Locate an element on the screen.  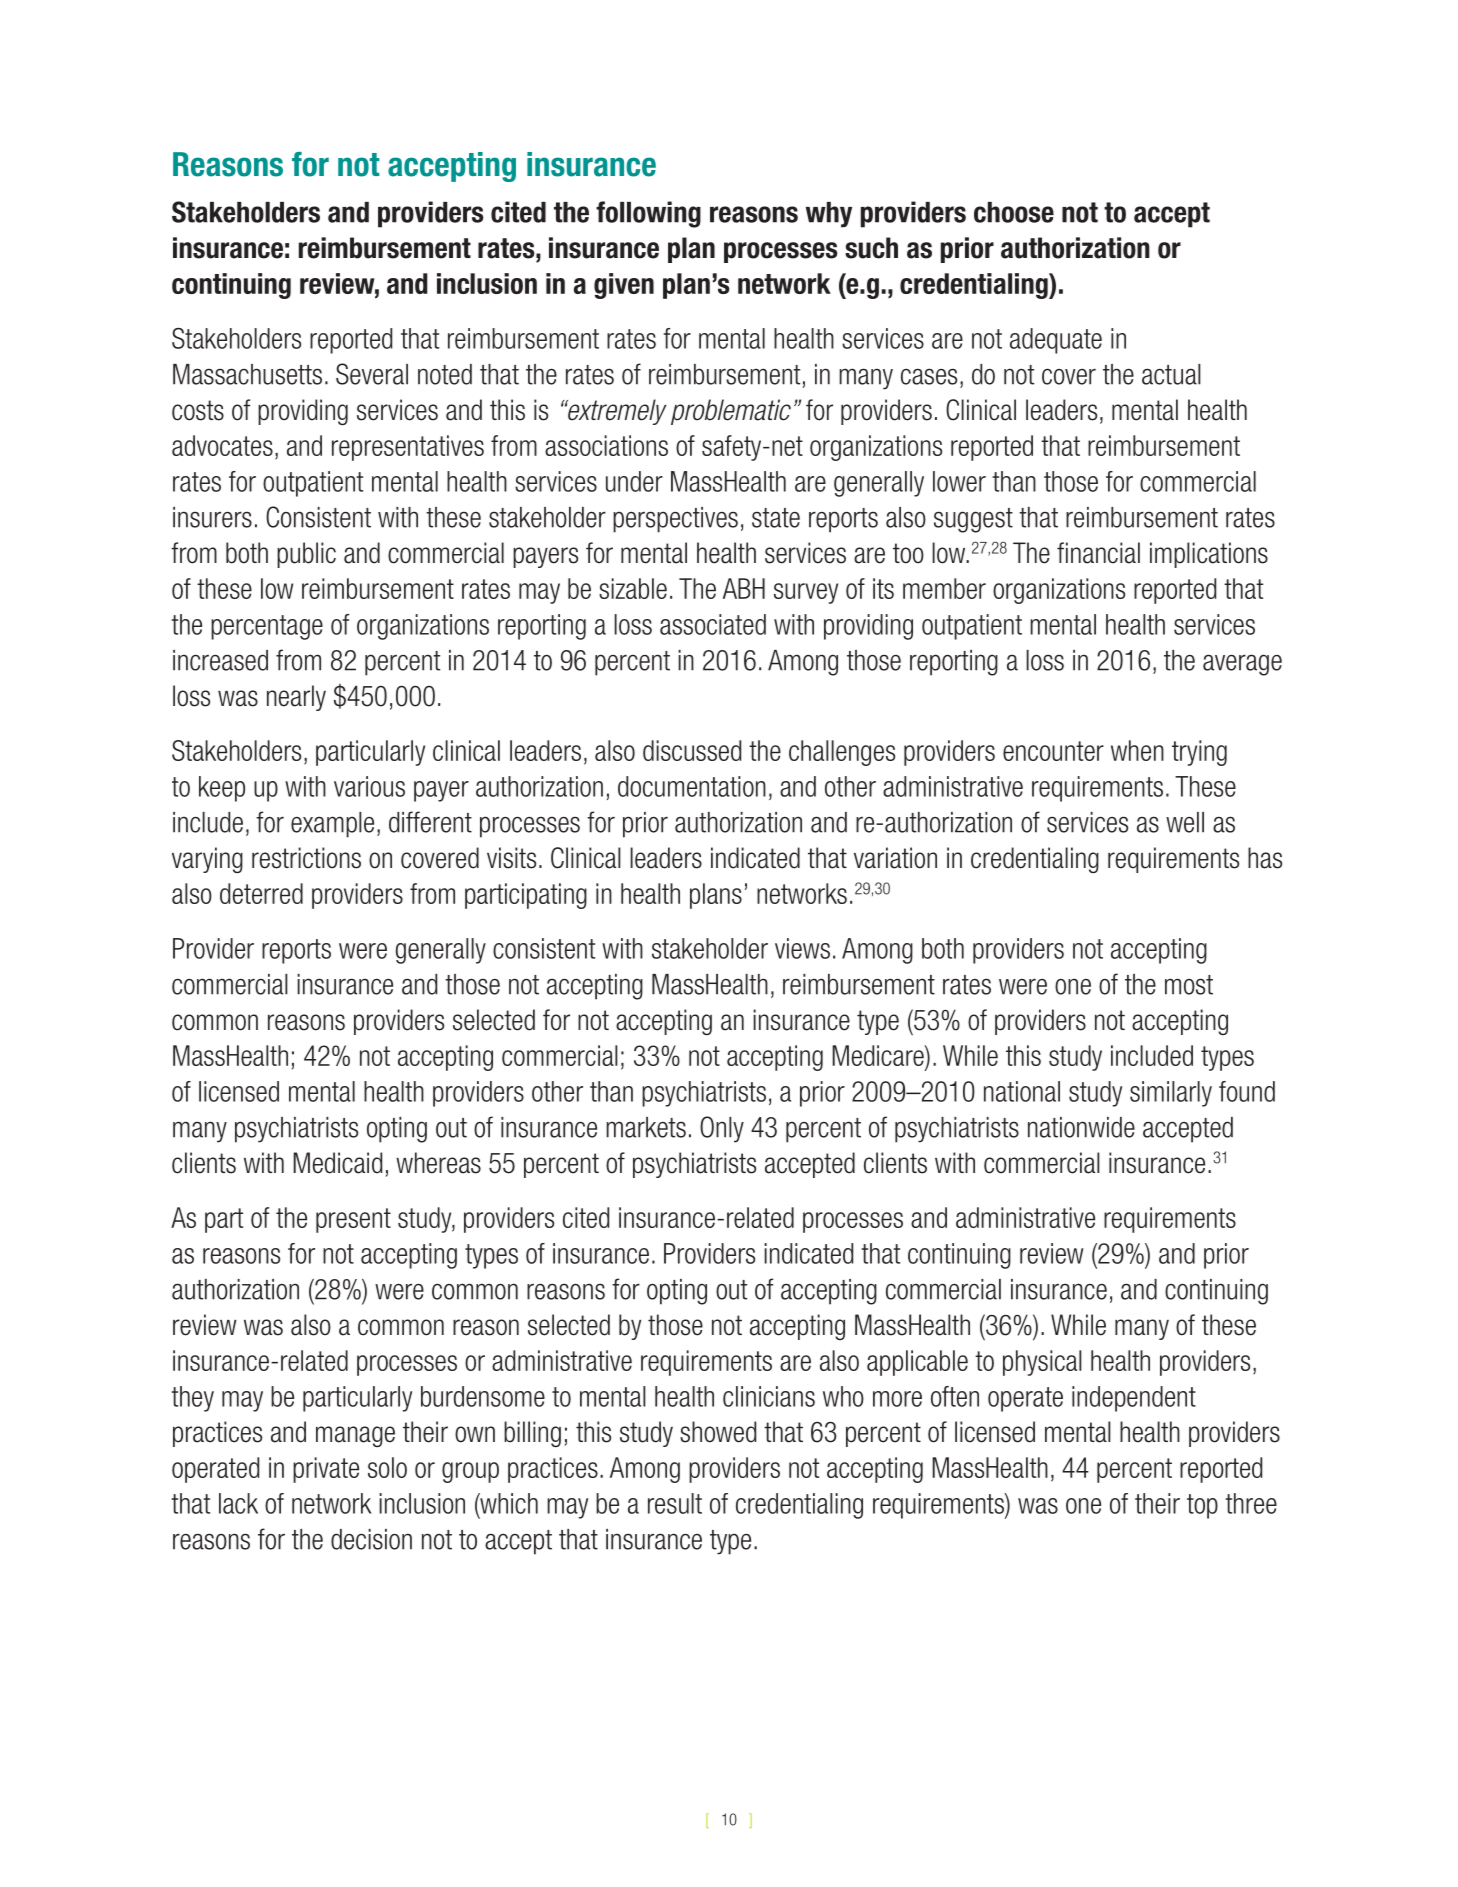
top is located at coordinates (1202, 1506).
